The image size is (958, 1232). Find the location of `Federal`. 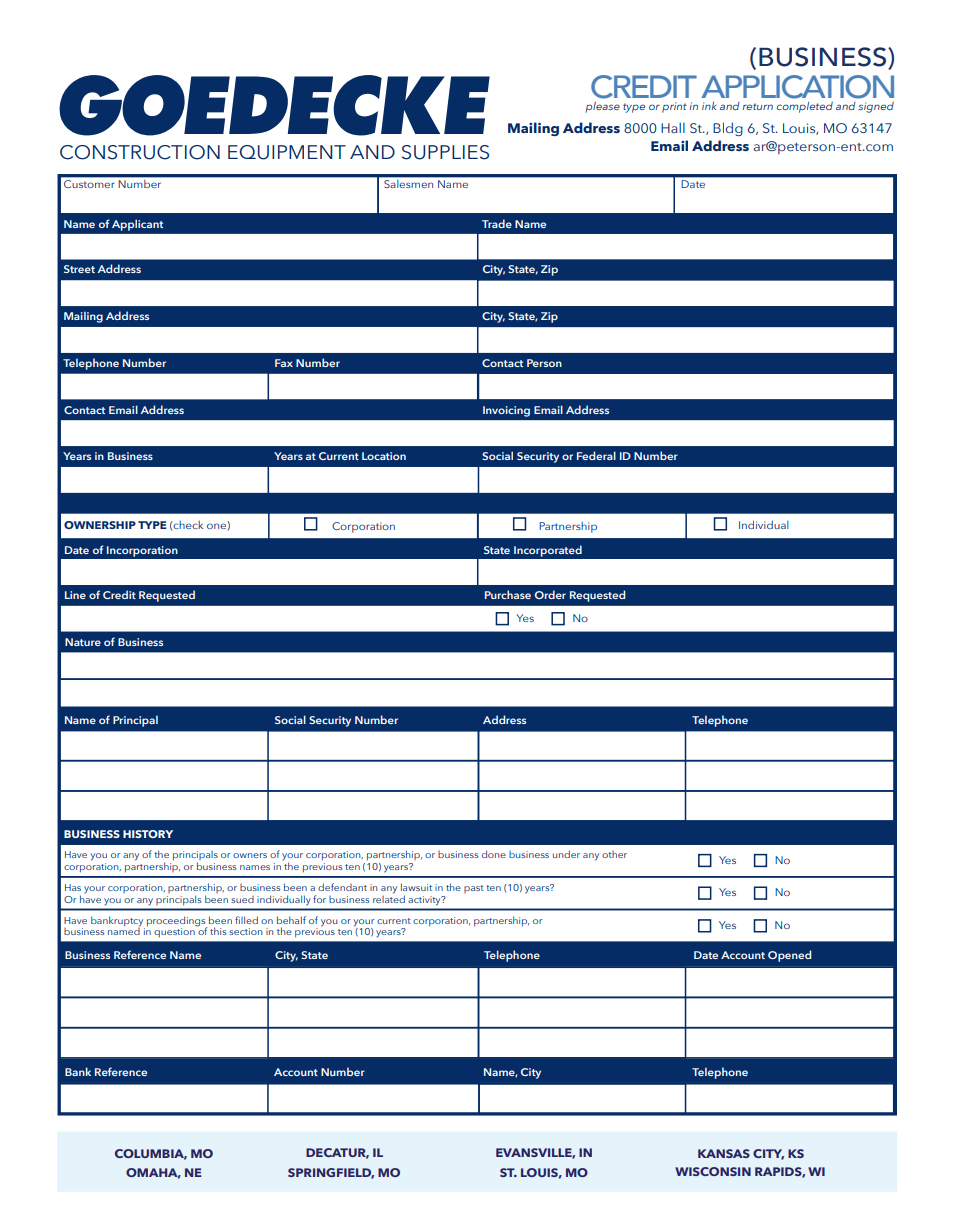

Federal is located at coordinates (596, 455).
